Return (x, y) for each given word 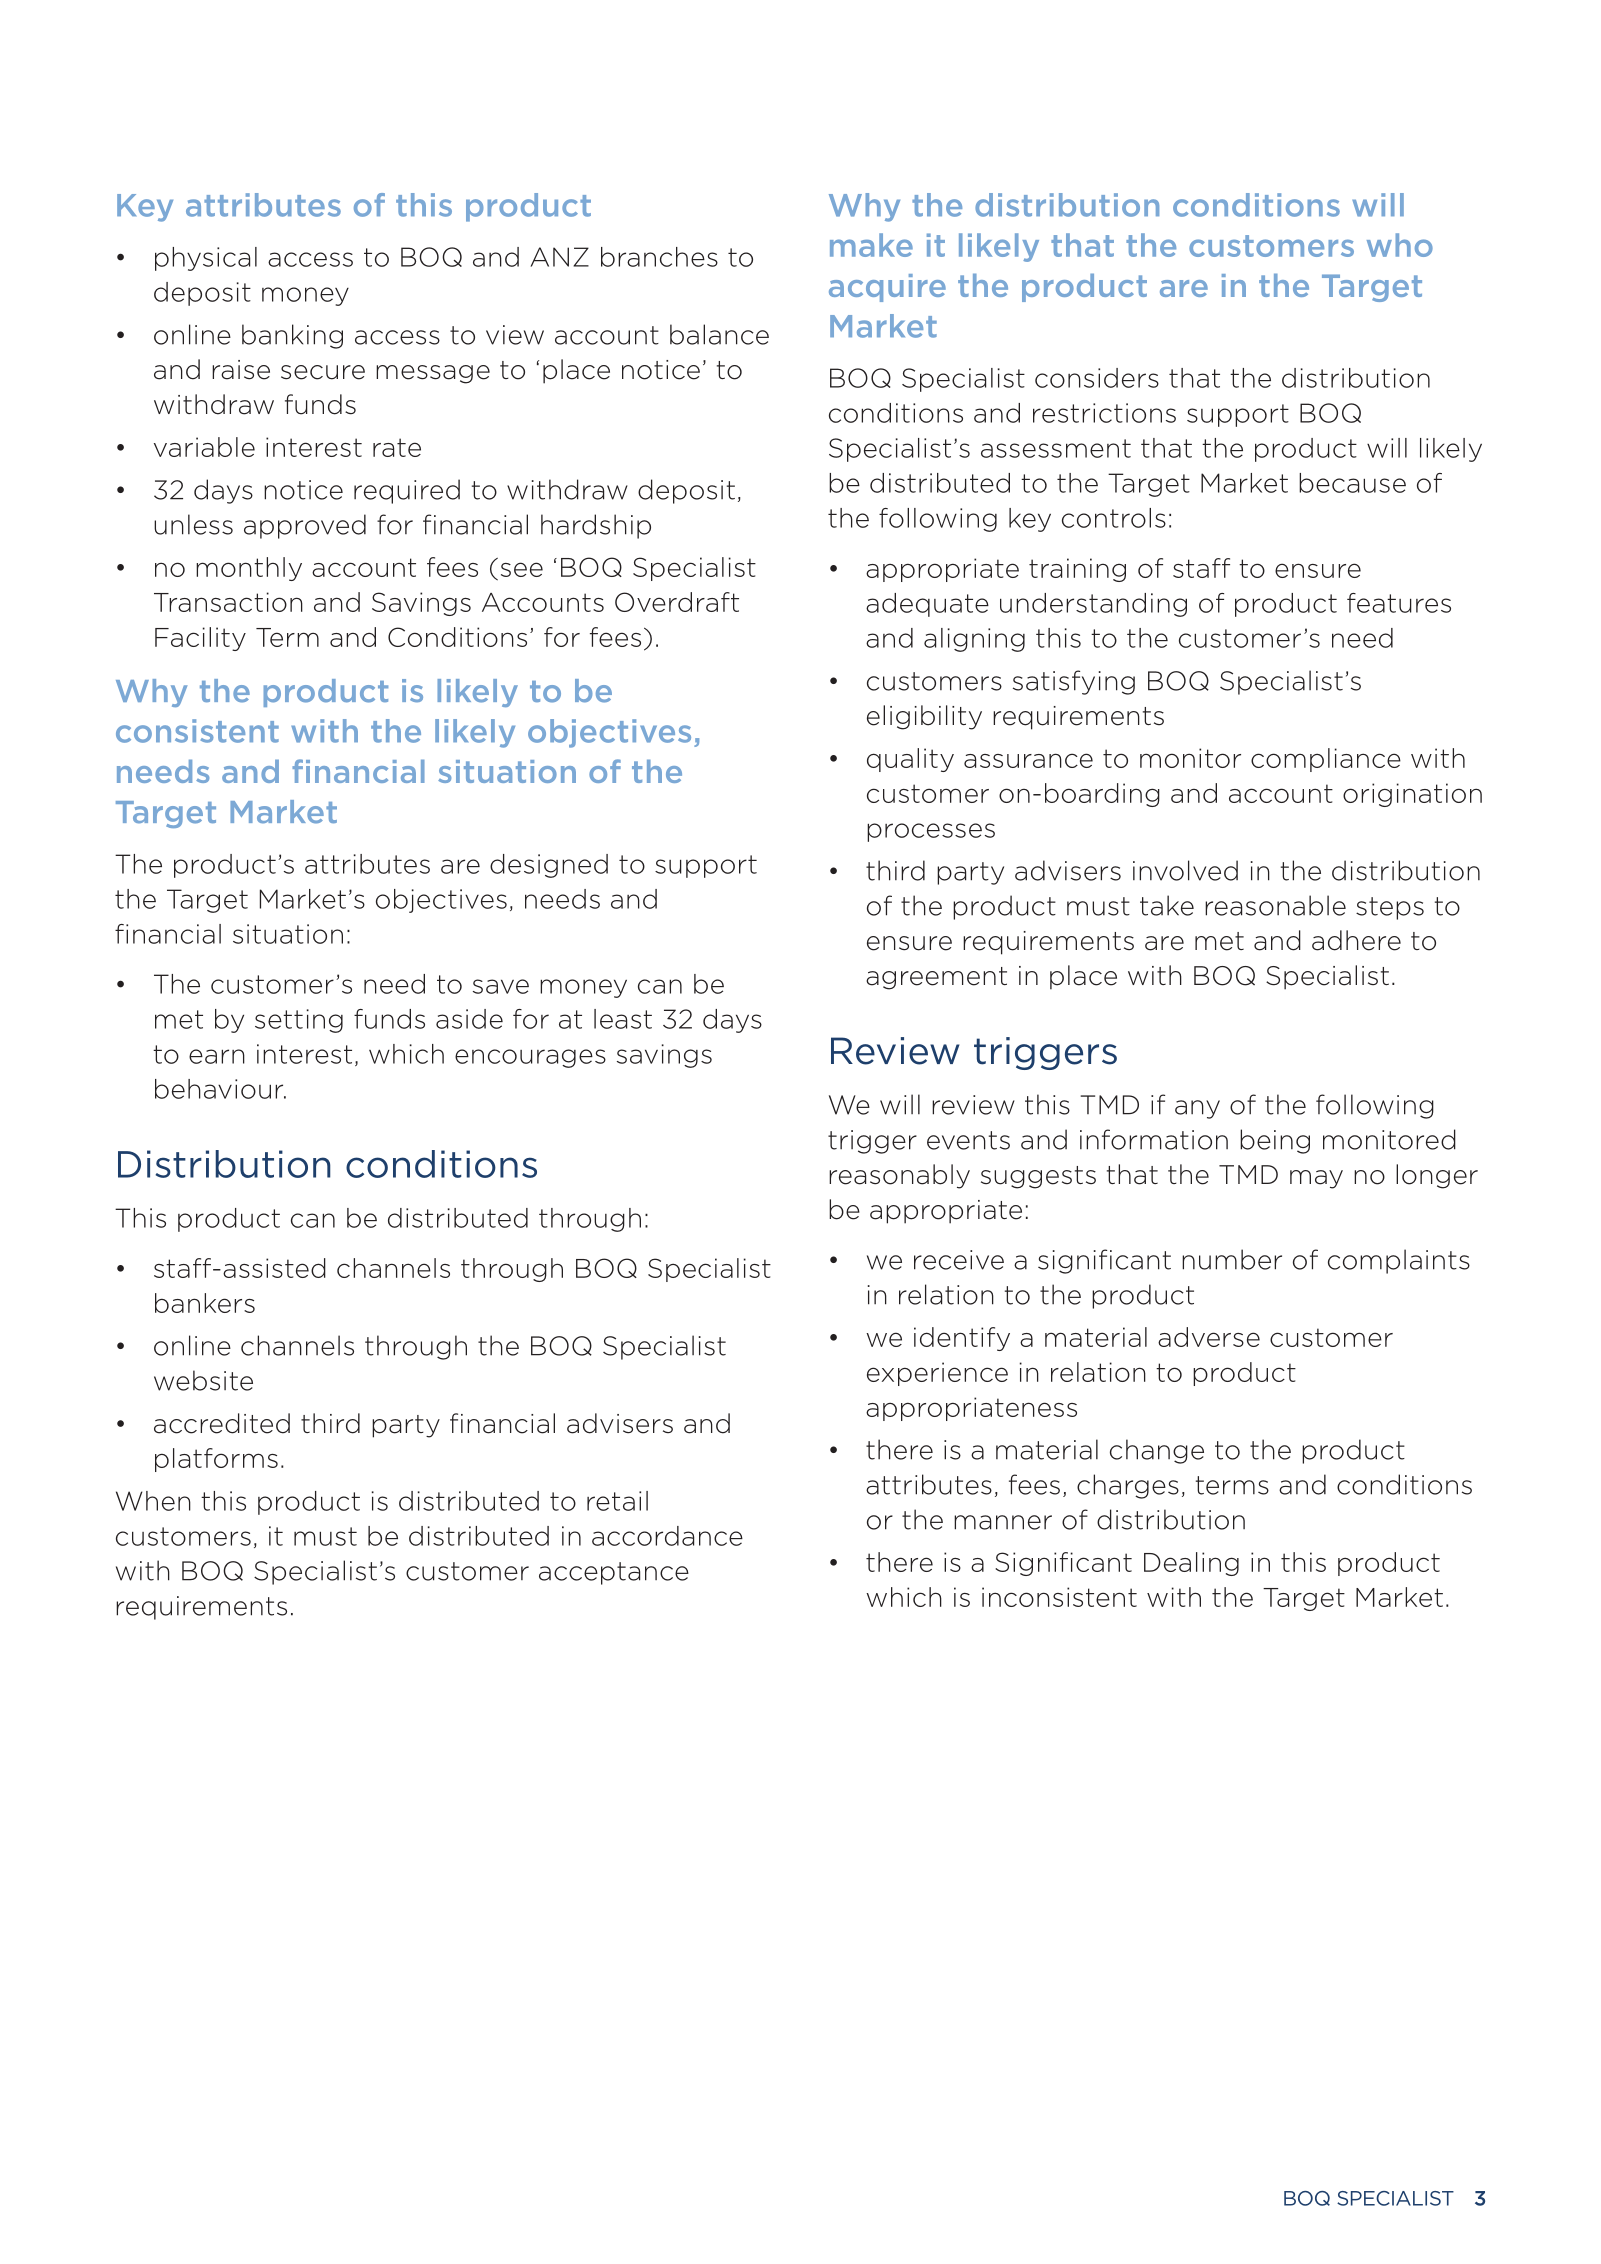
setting (299, 1021)
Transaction (228, 602)
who (1400, 245)
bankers (205, 1303)
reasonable (1275, 905)
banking (292, 336)
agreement (936, 978)
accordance (667, 1536)
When (153, 1501)
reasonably (899, 1176)
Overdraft (677, 602)
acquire (887, 288)
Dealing (1191, 1564)
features (1399, 603)
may (1316, 1179)
